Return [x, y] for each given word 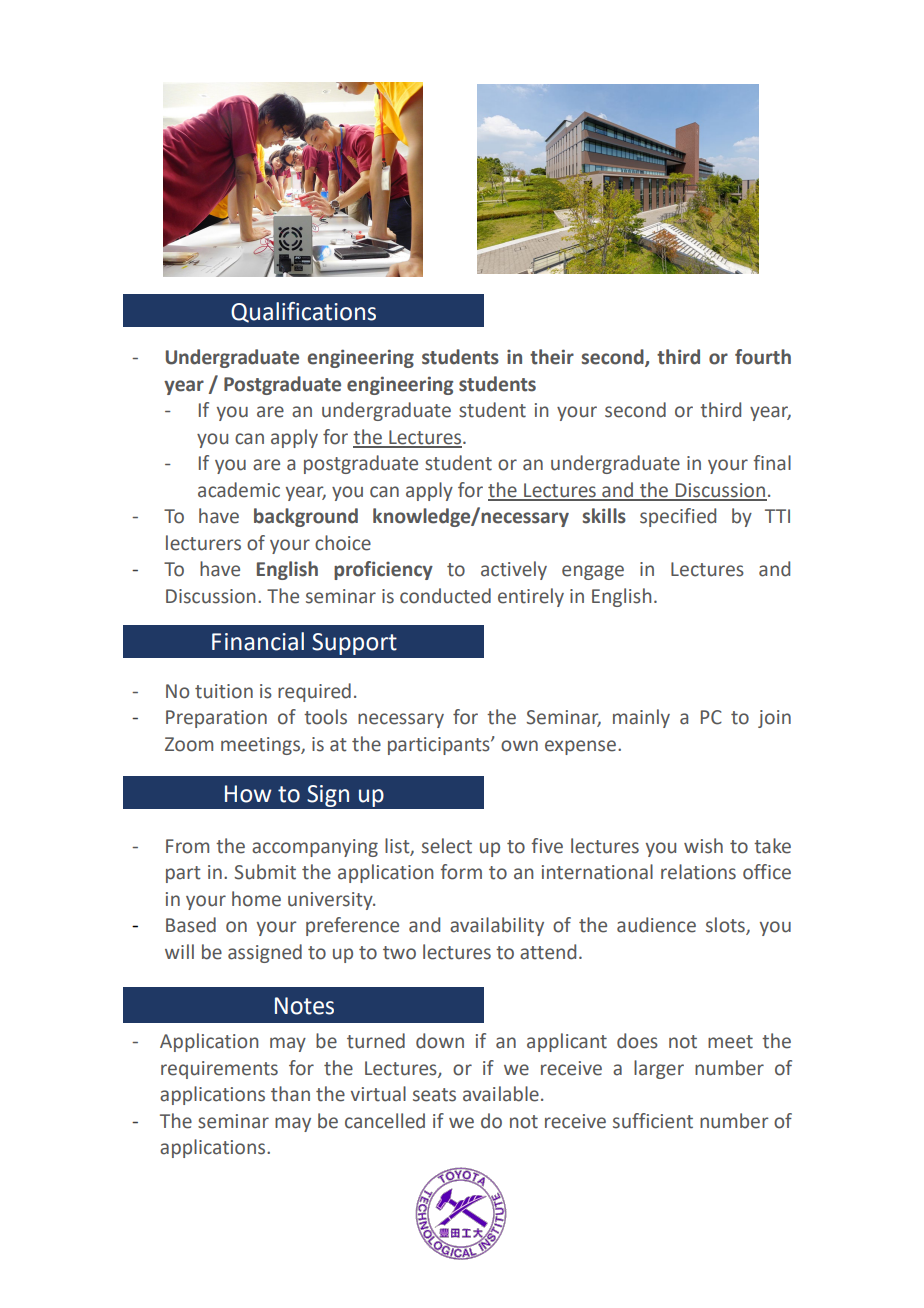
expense [580, 747]
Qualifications [303, 312]
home [256, 899]
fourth [763, 357]
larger [659, 1069]
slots [726, 926]
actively [514, 570]
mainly [641, 718]
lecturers [203, 543]
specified [678, 517]
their [552, 357]
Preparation [216, 719]
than [290, 1094]
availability [497, 926]
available [501, 1094]
